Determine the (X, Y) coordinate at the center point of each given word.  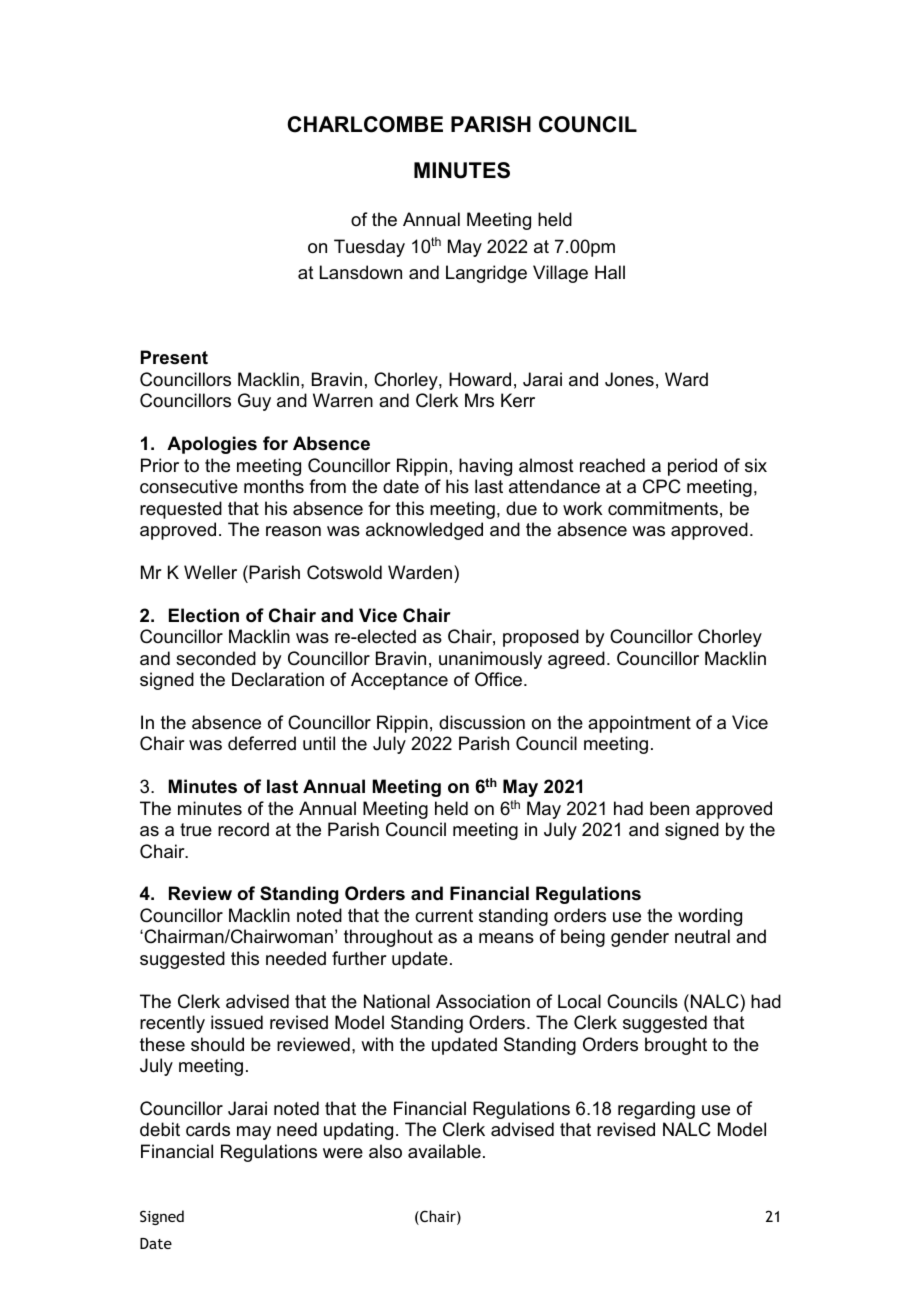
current (444, 915)
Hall (610, 272)
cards (208, 1129)
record (243, 829)
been (669, 808)
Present (174, 357)
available (444, 1151)
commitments (663, 508)
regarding (656, 1110)
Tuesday (369, 248)
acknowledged (424, 531)
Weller (210, 572)
